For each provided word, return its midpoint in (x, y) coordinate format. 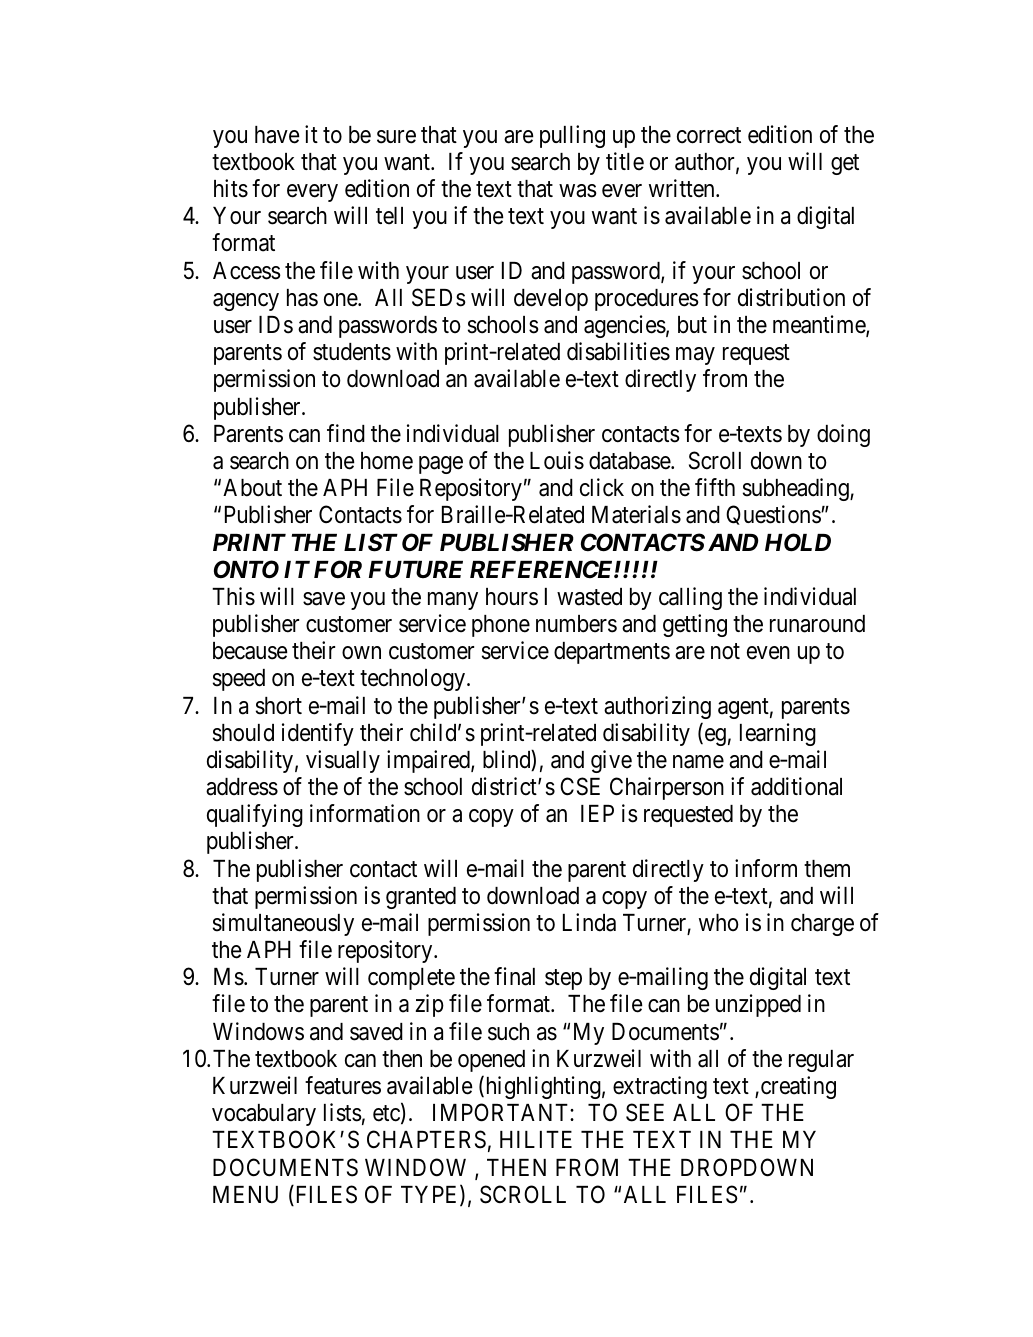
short (279, 706)
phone (501, 626)
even (768, 653)
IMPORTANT (502, 1112)
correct (709, 135)
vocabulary (264, 1115)
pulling (572, 136)
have (277, 135)
